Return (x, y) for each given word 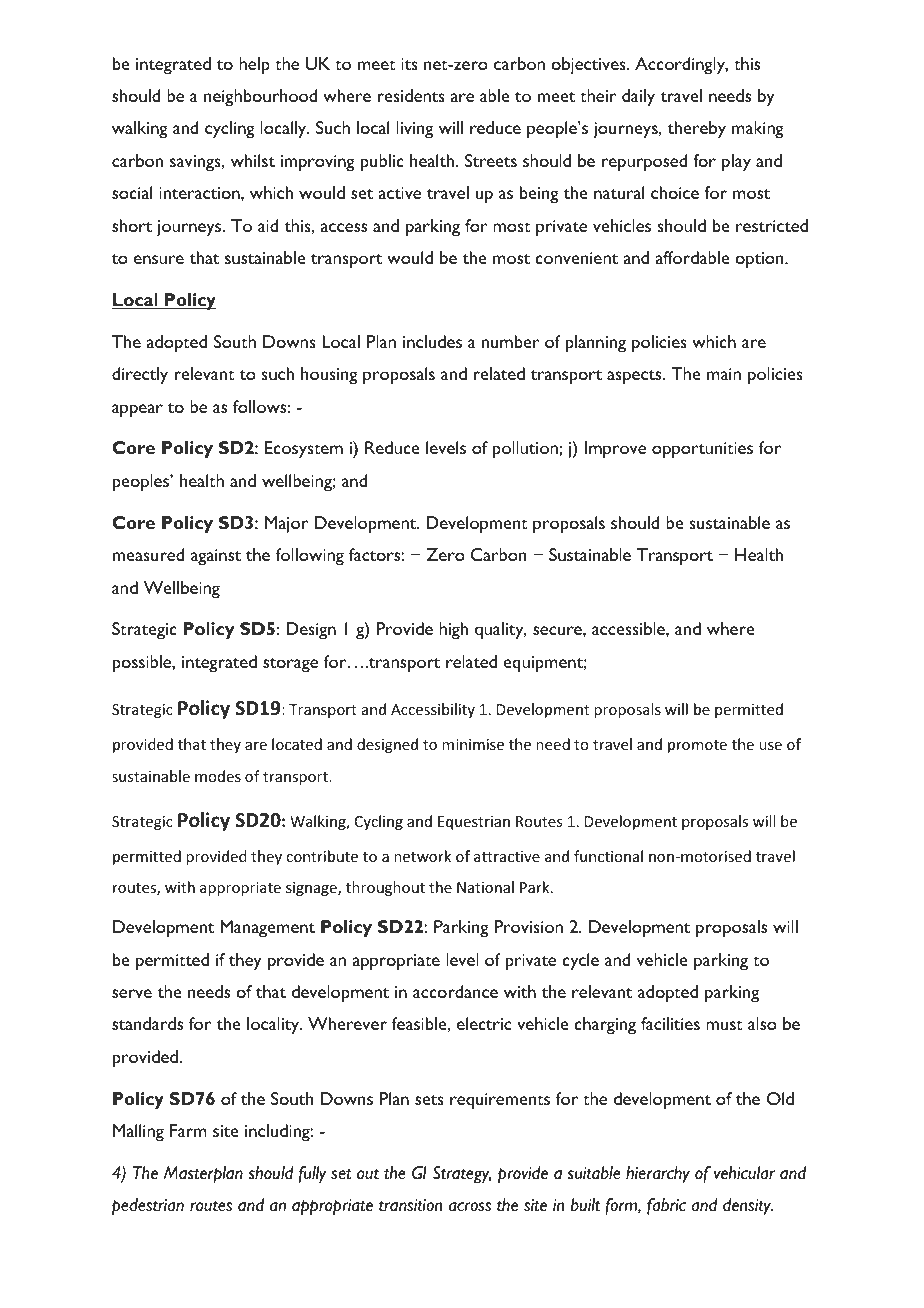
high (453, 631)
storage (290, 665)
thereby (697, 130)
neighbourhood (260, 98)
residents (411, 95)
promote (697, 746)
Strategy (462, 1175)
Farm (188, 1130)
